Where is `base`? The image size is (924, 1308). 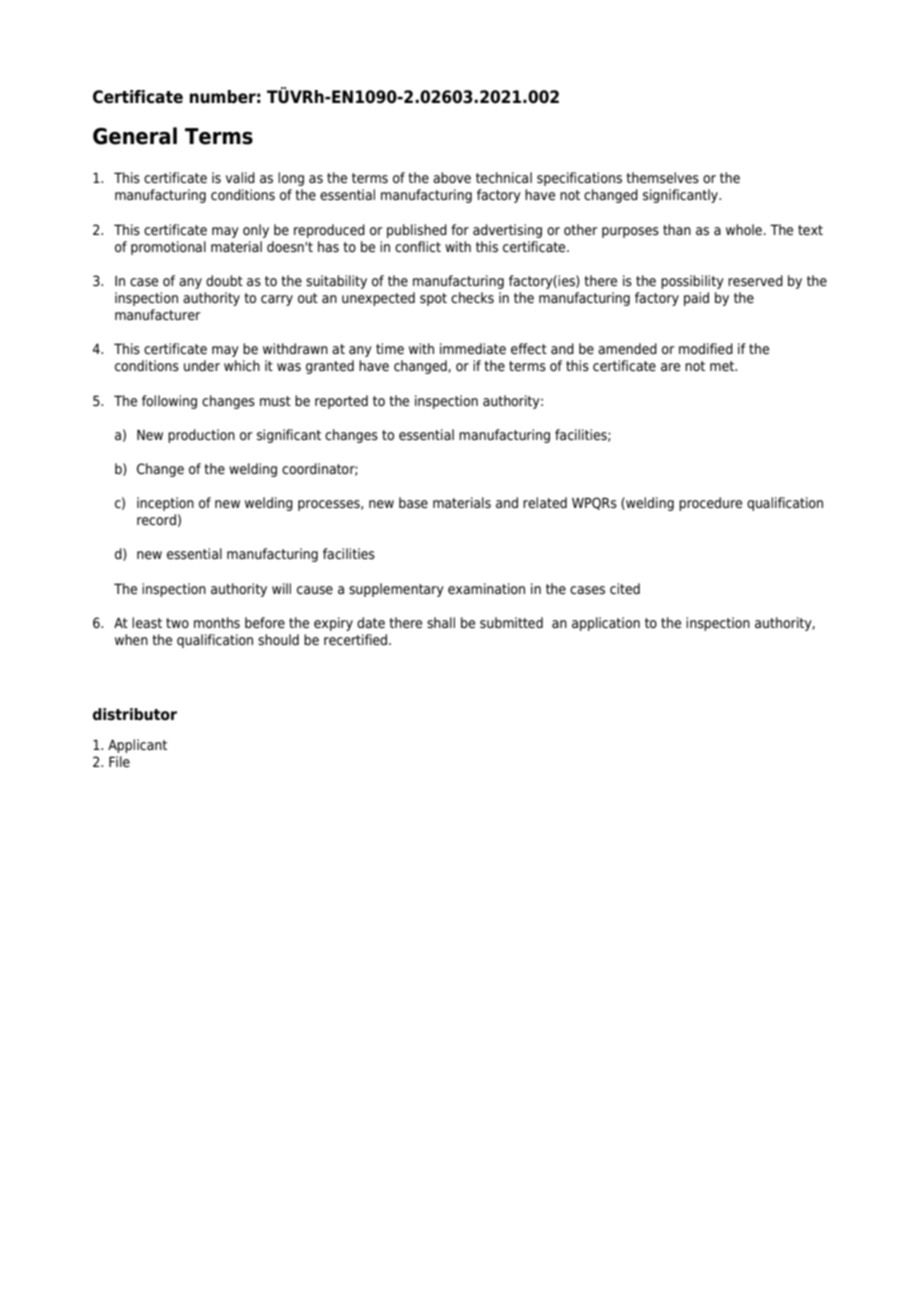
base is located at coordinates (413, 503).
